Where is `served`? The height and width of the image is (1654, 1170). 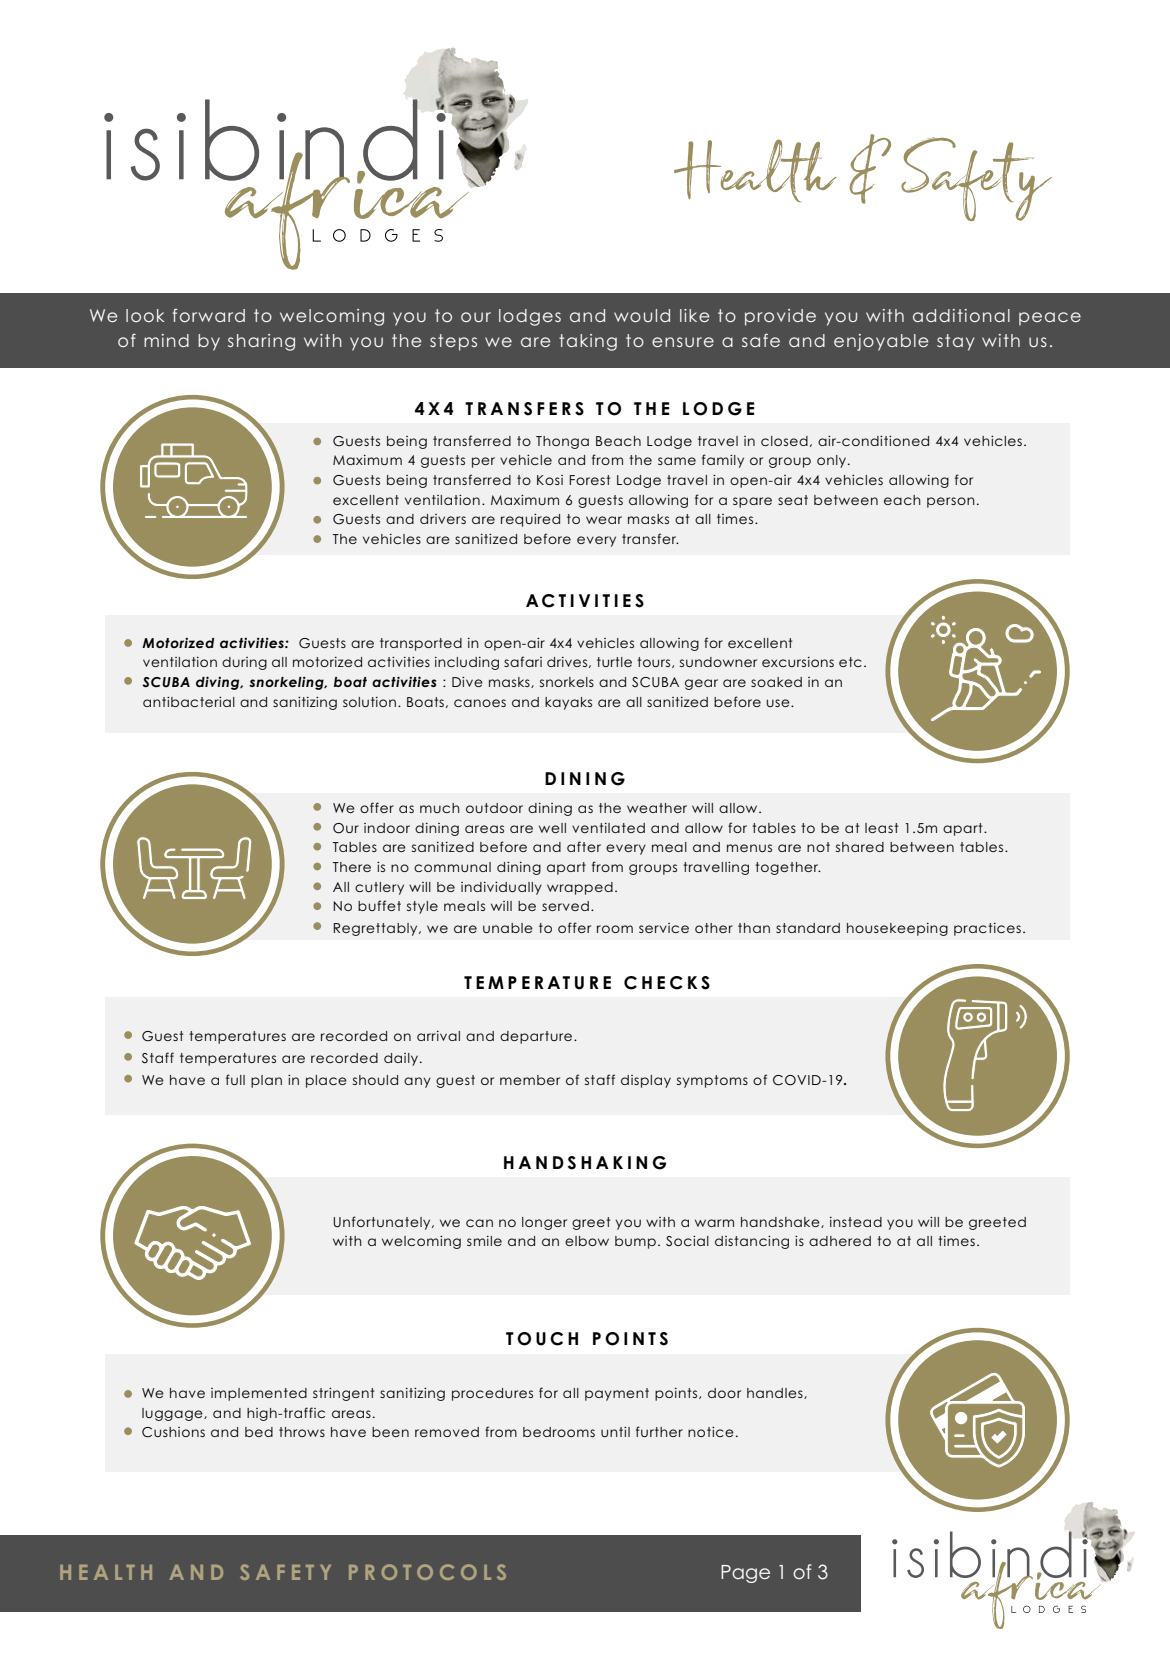 served is located at coordinates (565, 906).
